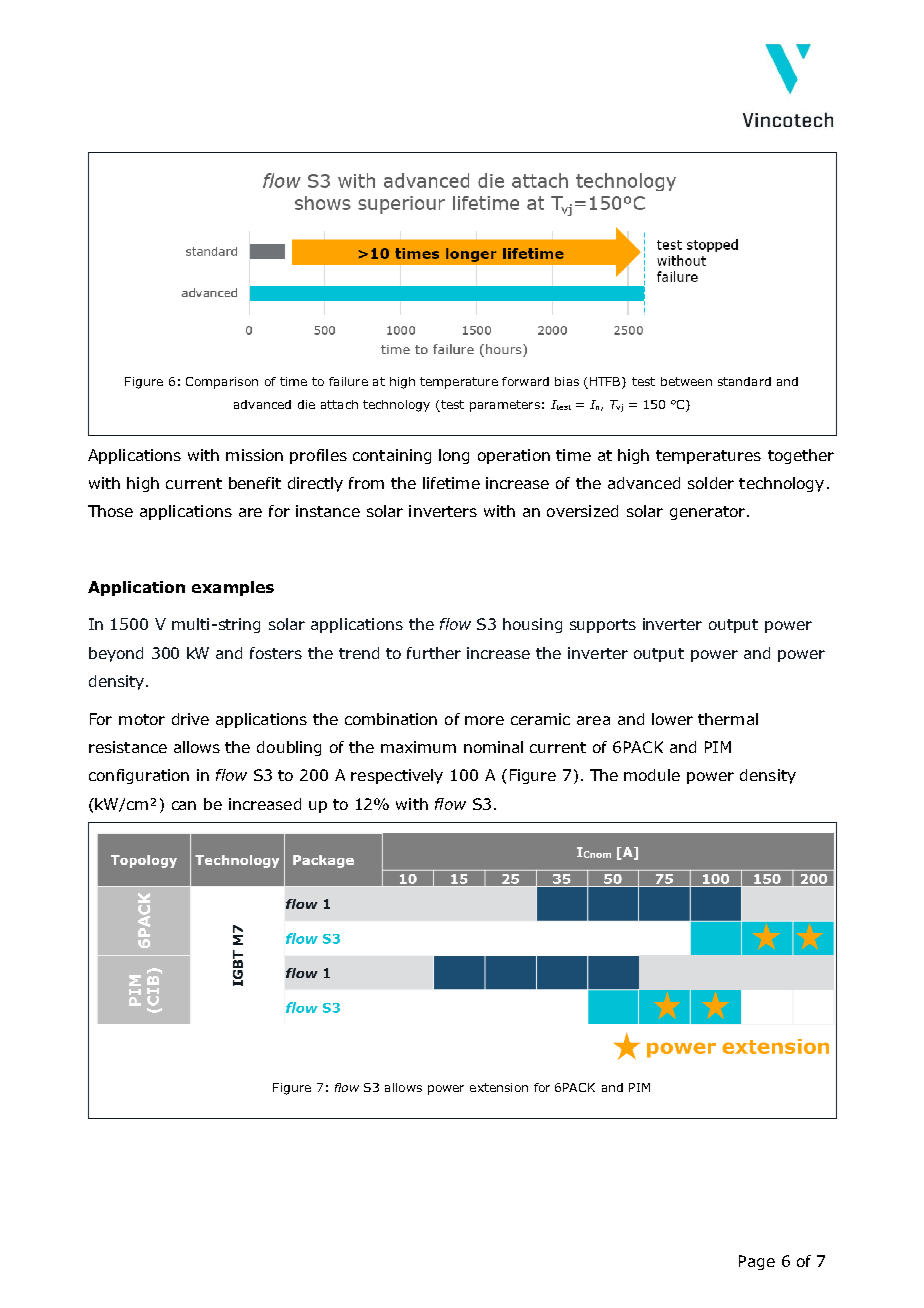 Image resolution: width=924 pixels, height=1308 pixels. What do you see at coordinates (757, 1262) in the screenshot?
I see `Page` at bounding box center [757, 1262].
